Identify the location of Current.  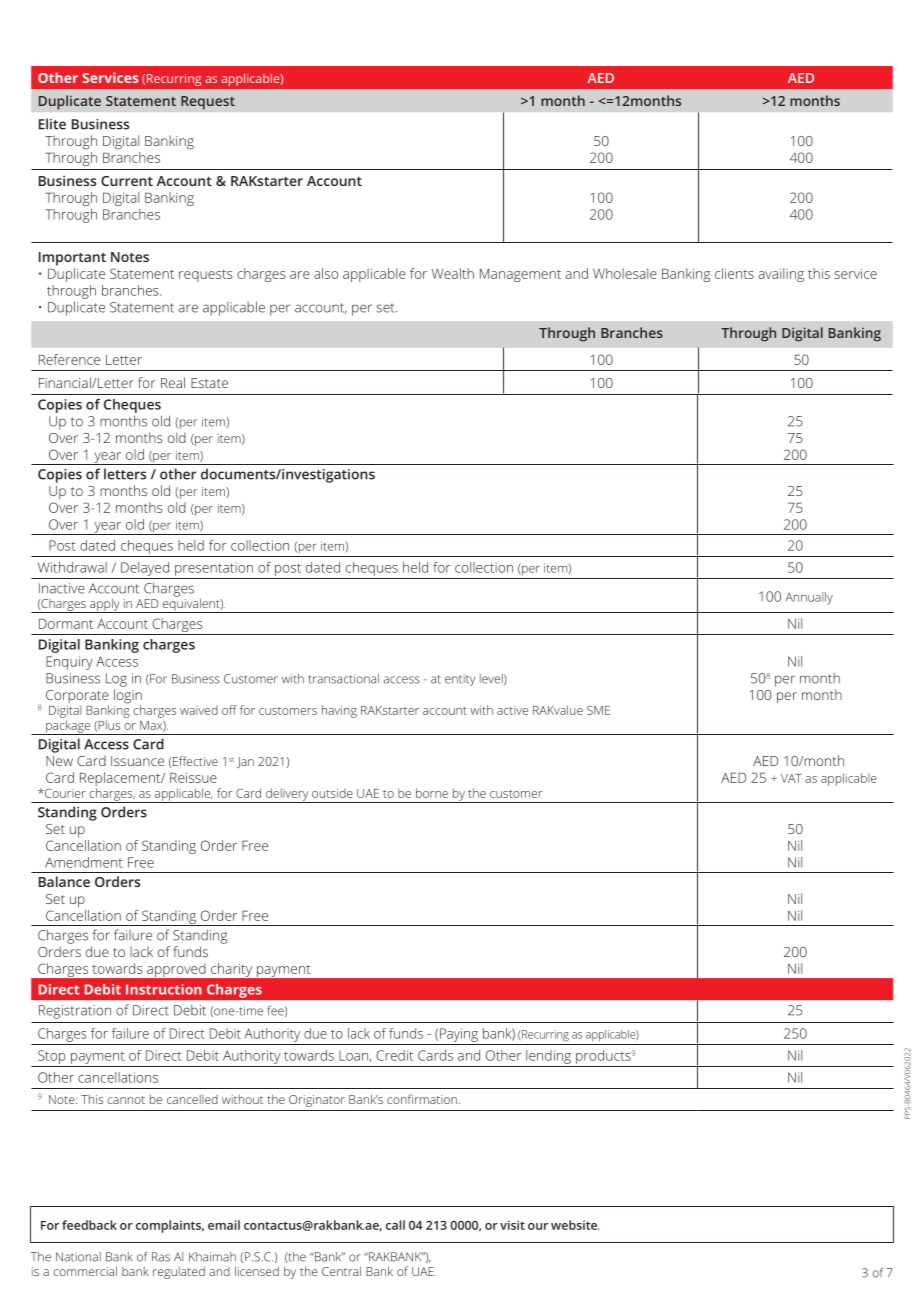
(127, 181).
